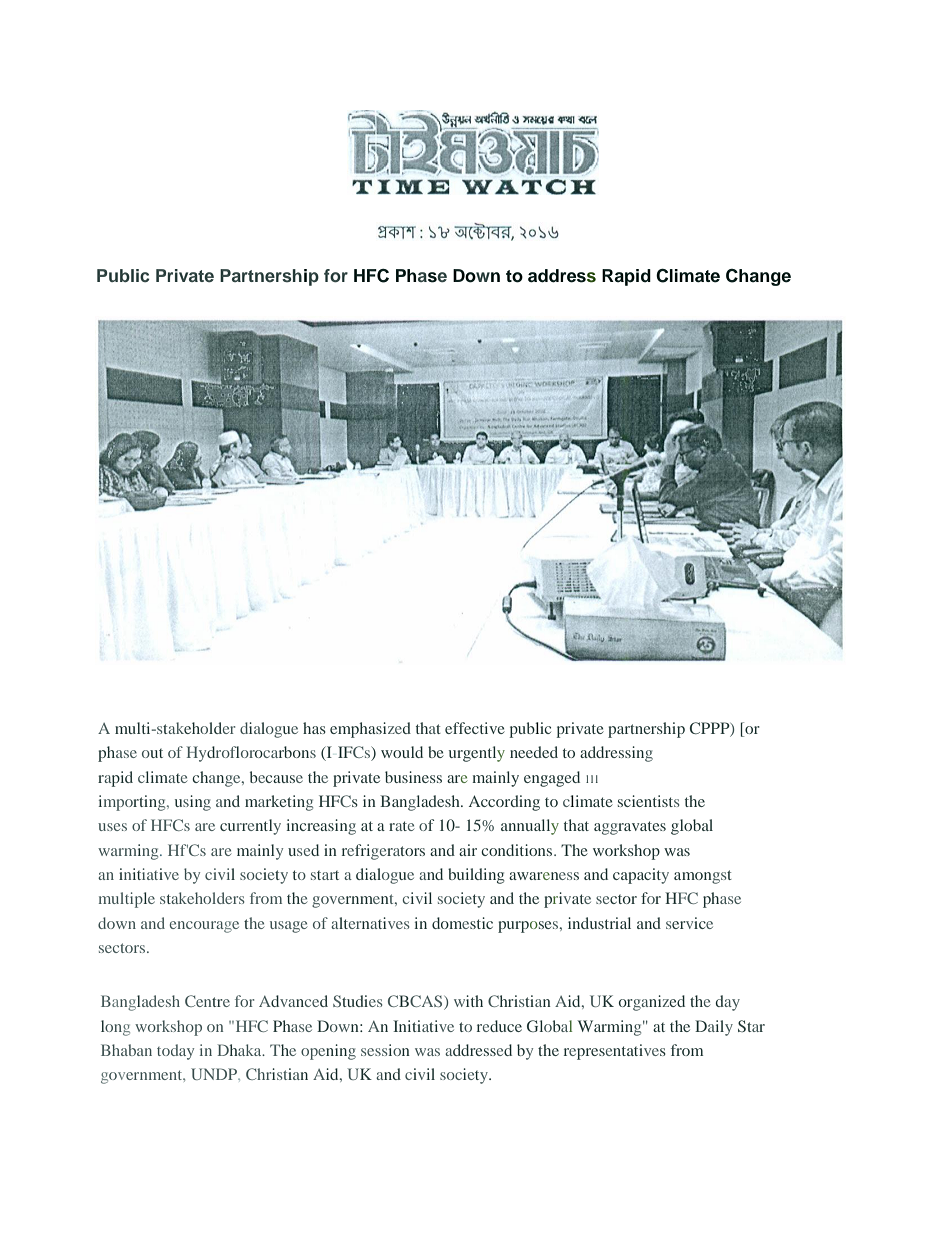 The height and width of the document is (1233, 952). What do you see at coordinates (476, 876) in the document?
I see `building` at bounding box center [476, 876].
